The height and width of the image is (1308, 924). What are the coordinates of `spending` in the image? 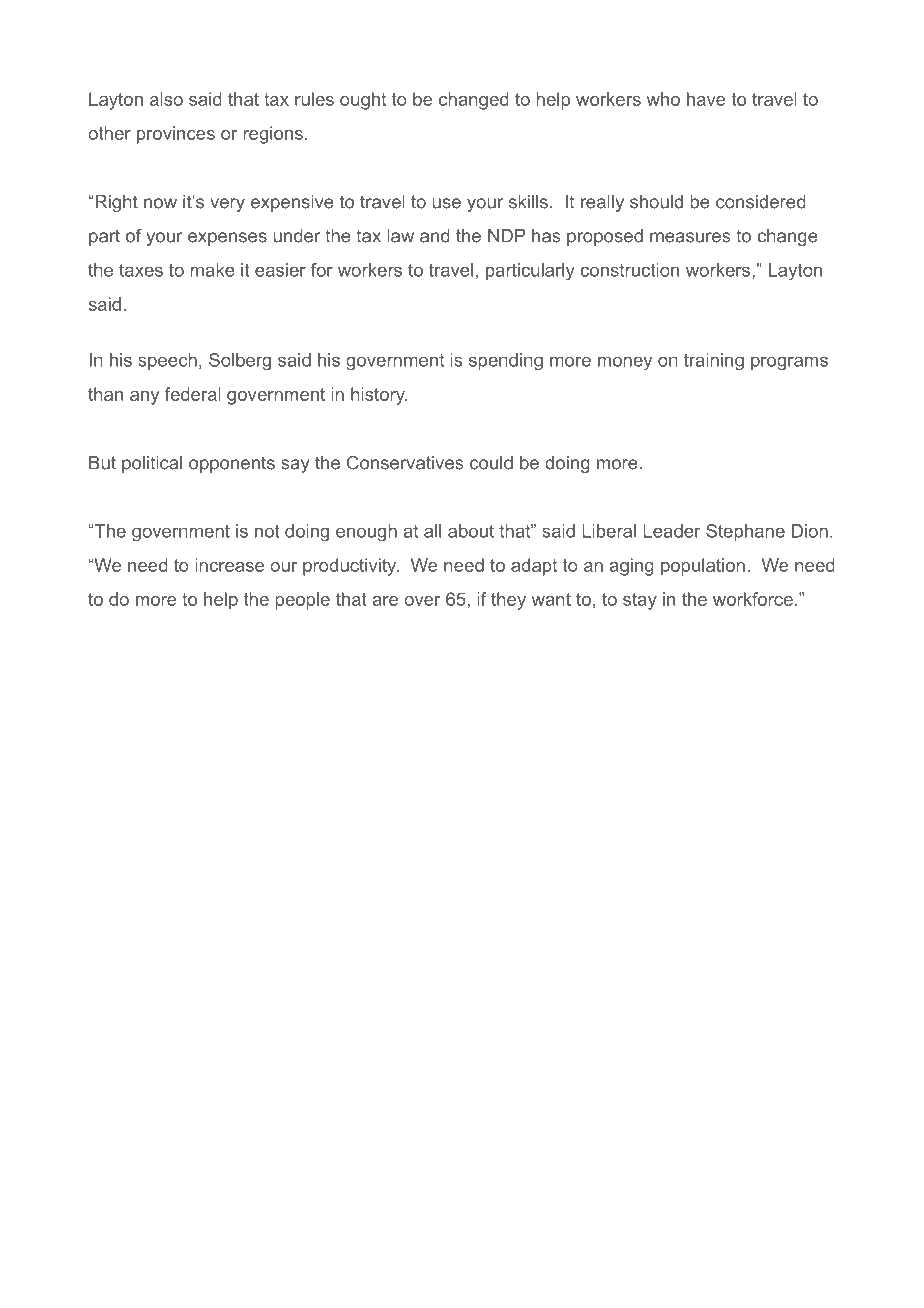 It's located at (506, 362).
